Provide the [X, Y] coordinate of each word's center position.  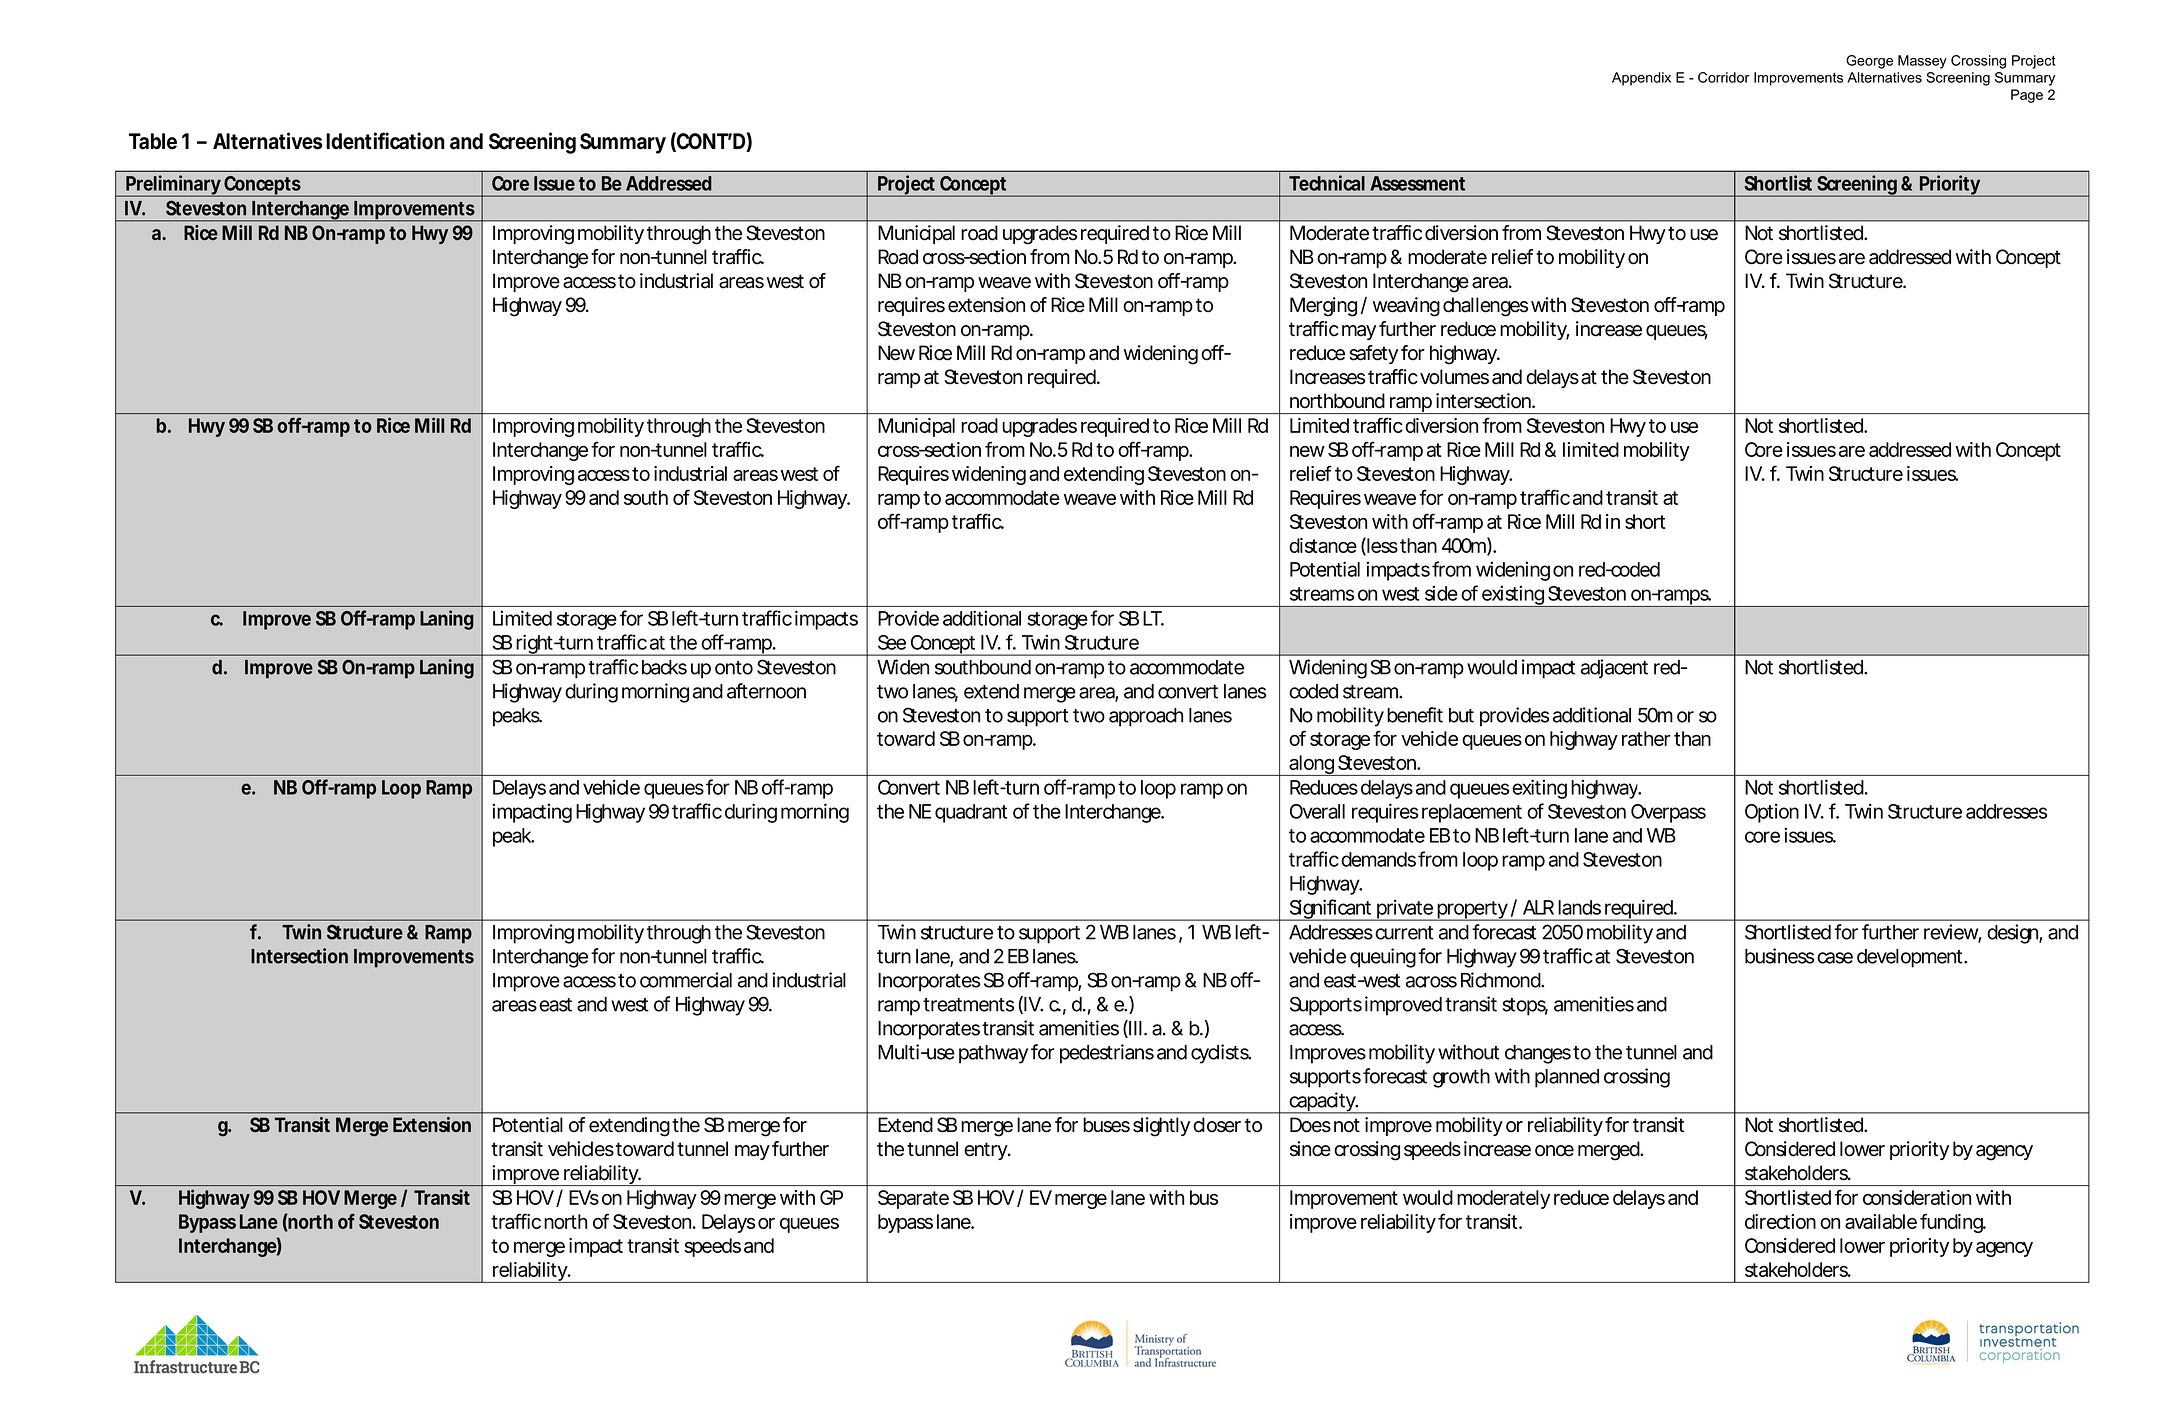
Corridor [1724, 77]
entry [987, 1151]
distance [1323, 545]
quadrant [971, 813]
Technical [1327, 183]
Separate [913, 1199]
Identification [385, 141]
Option [1772, 813]
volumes [1454, 377]
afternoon [766, 691]
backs [664, 667]
